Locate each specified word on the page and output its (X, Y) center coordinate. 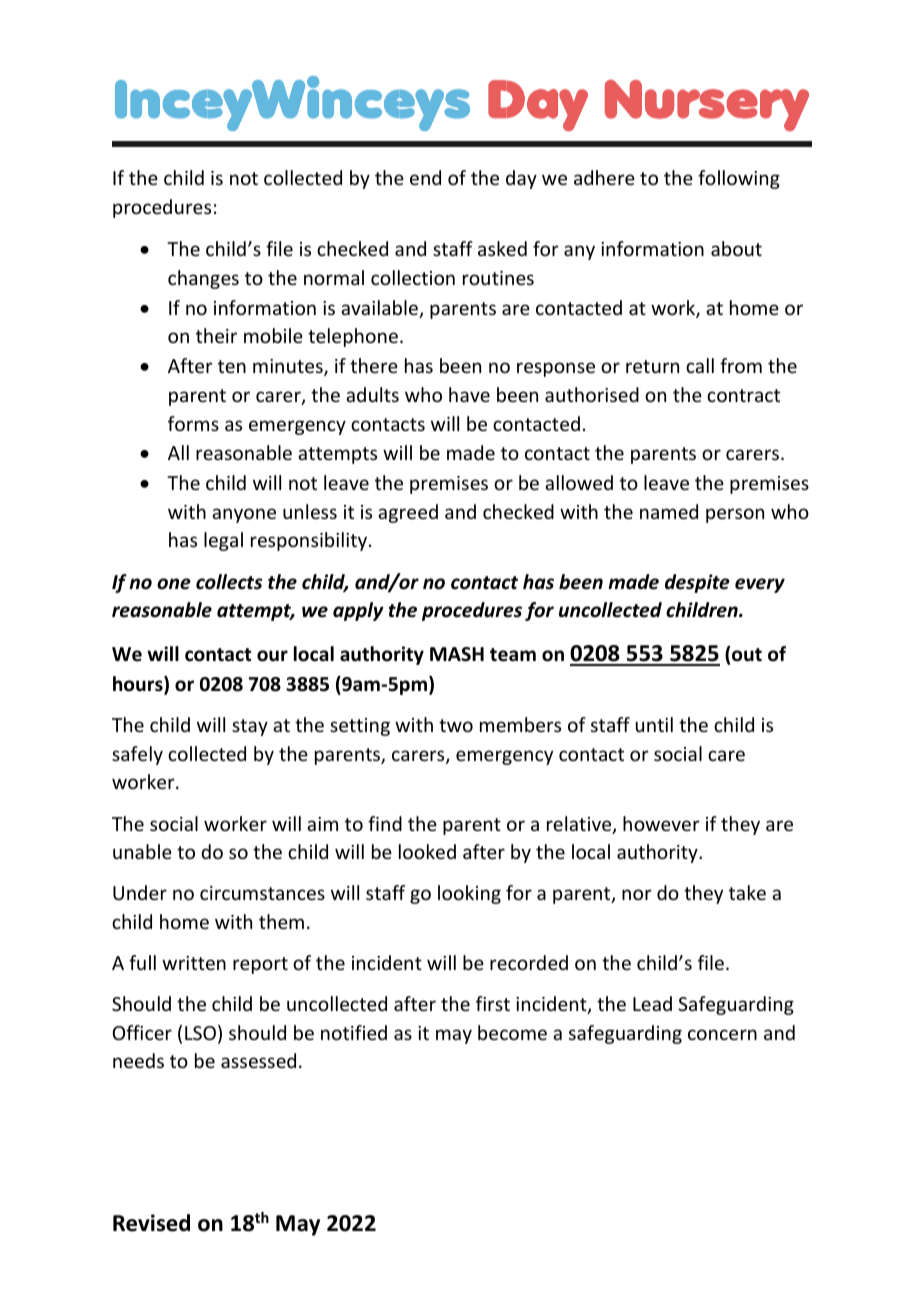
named (669, 511)
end (425, 177)
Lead (652, 1003)
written (194, 963)
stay (250, 727)
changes (203, 279)
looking (469, 894)
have (469, 394)
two (456, 725)
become (512, 1032)
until (654, 724)
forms (193, 423)
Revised (151, 1223)
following (739, 179)
